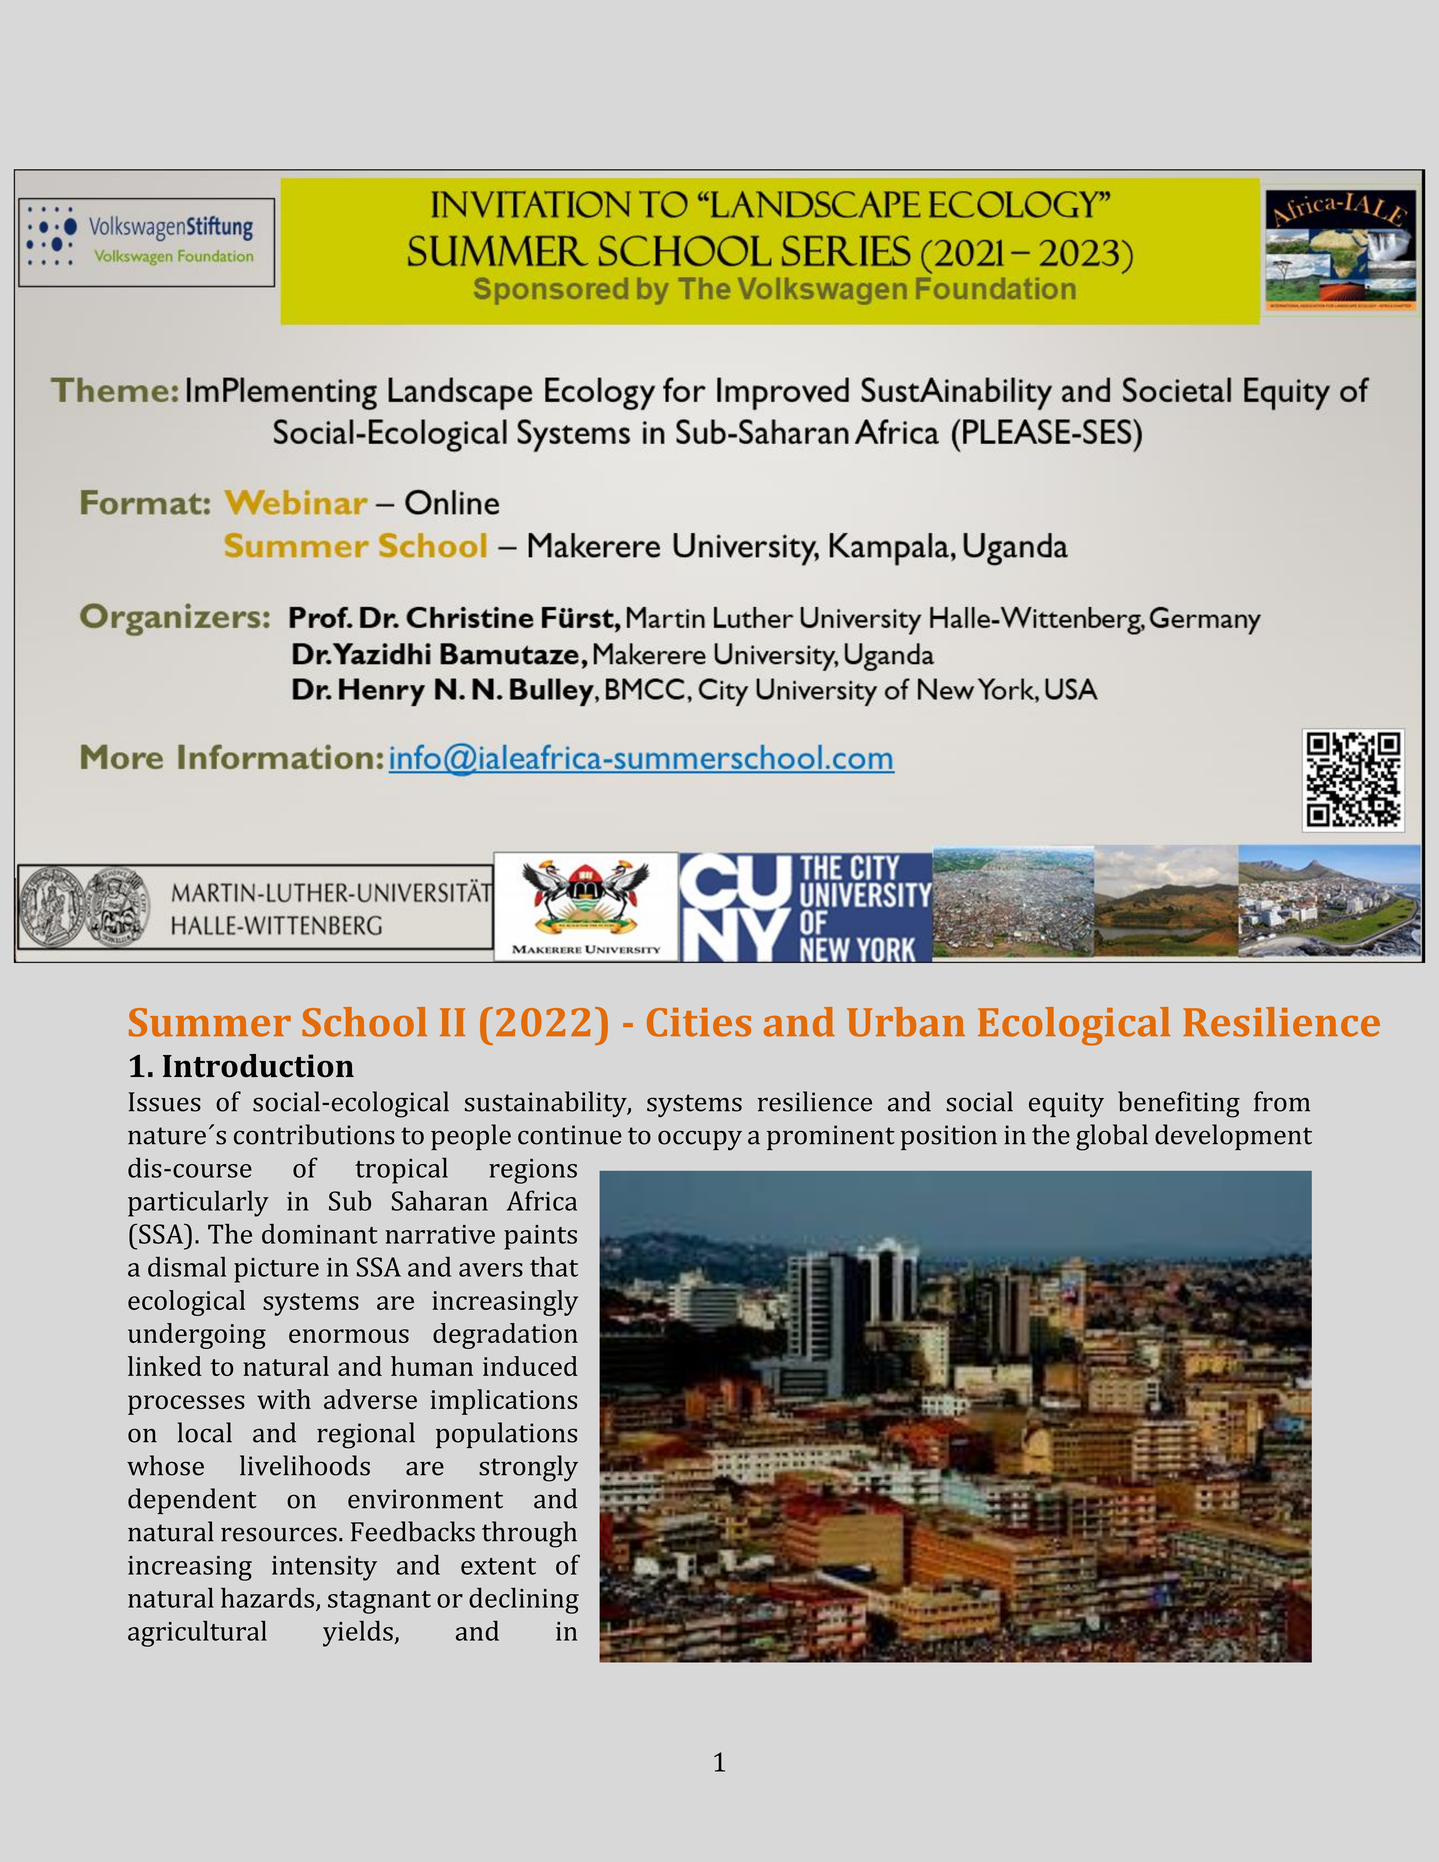 The height and width of the screenshot is (1862, 1439). I want to click on through, so click(529, 1534).
